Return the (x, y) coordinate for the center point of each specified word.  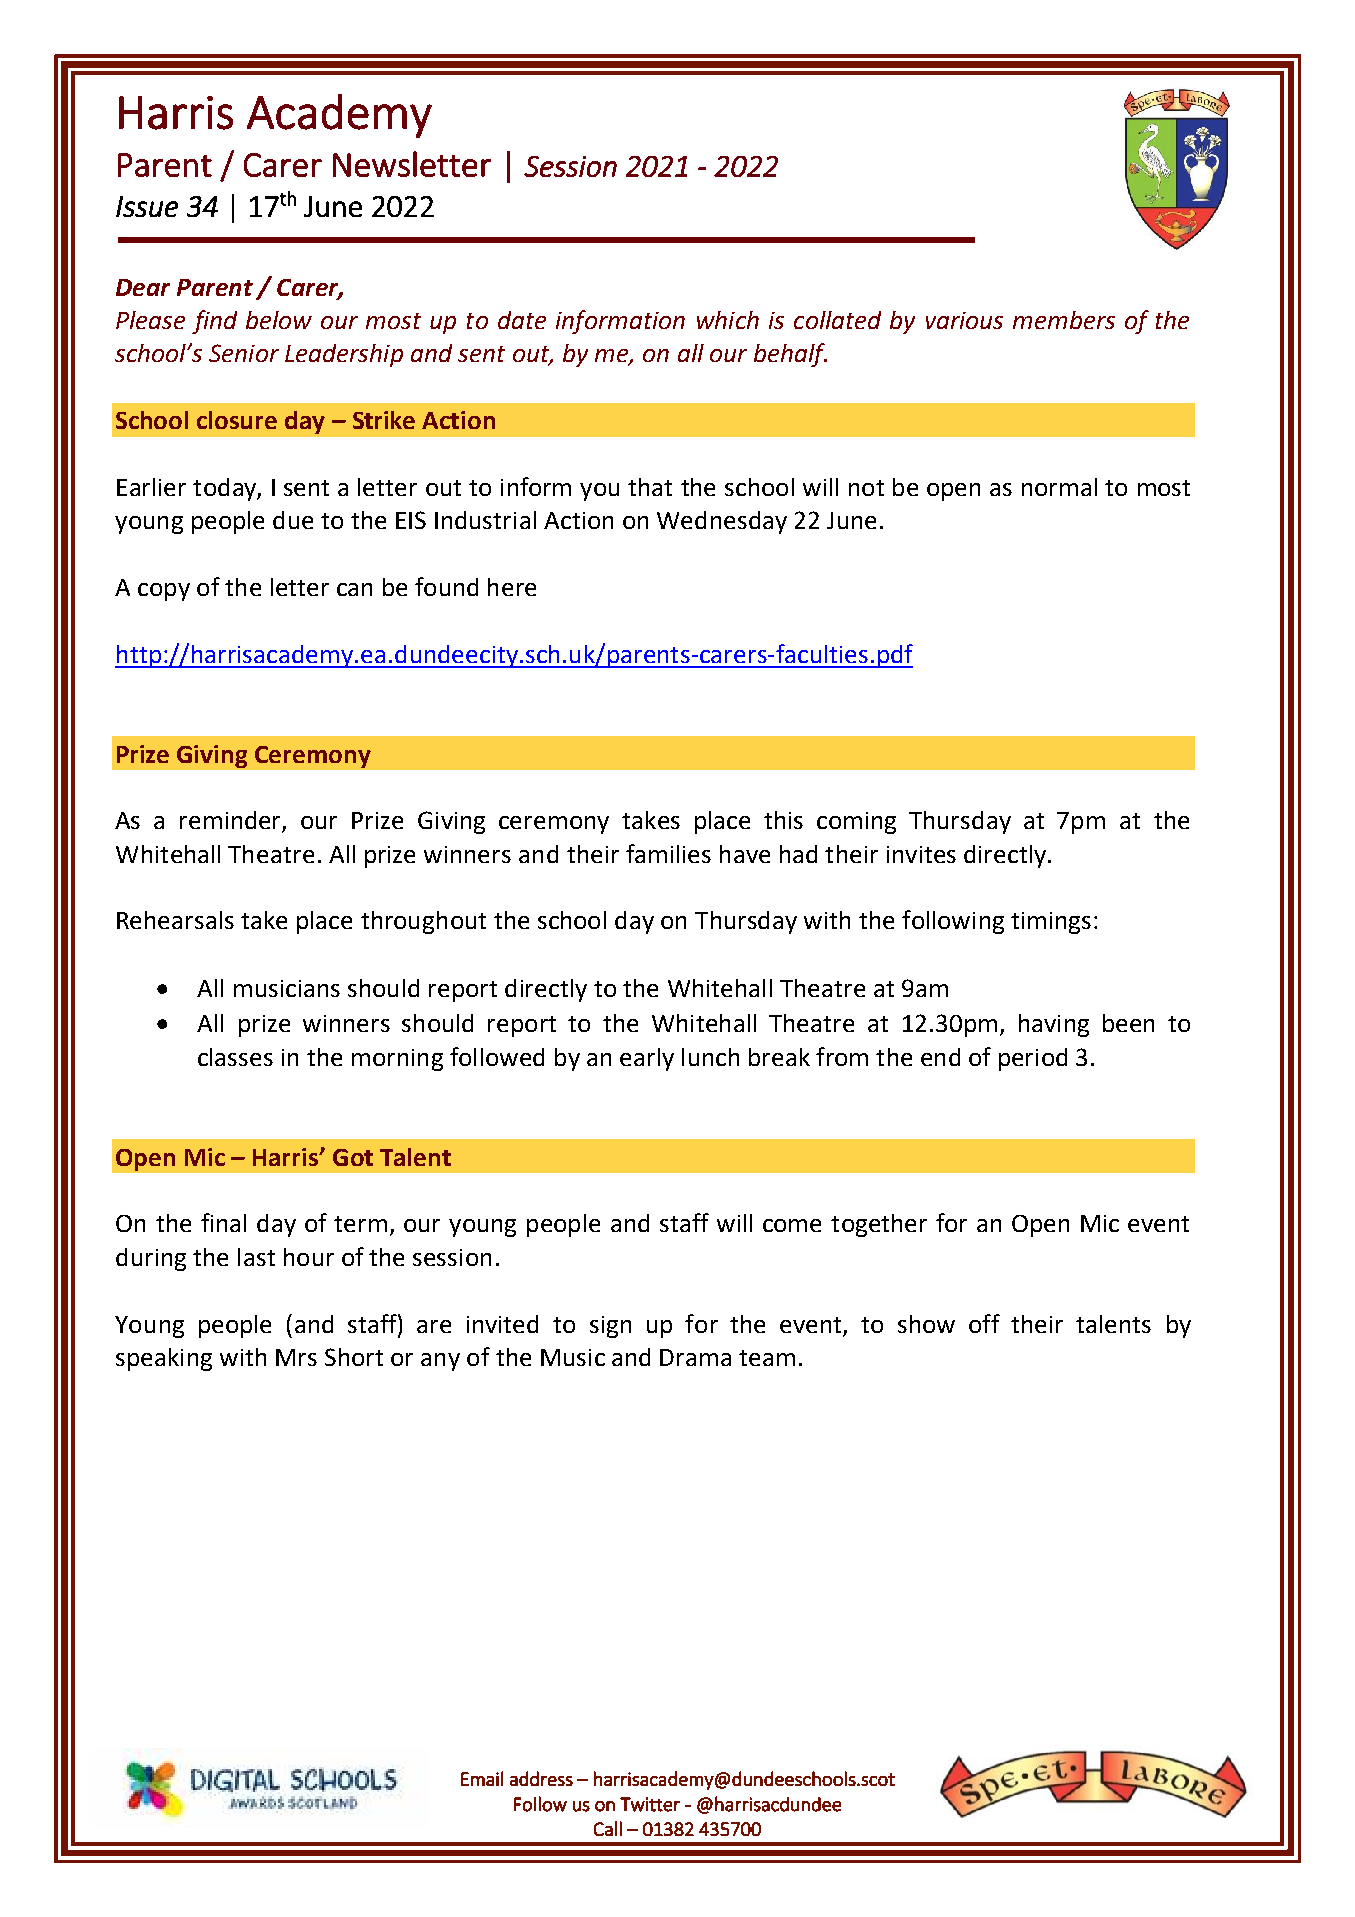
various (964, 320)
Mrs (296, 1357)
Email (482, 1778)
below (279, 320)
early (647, 1059)
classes (235, 1057)
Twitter (650, 1804)
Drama (695, 1357)
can (354, 589)
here (512, 587)
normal (1059, 487)
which (728, 320)
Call (608, 1828)
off (984, 1323)
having (1054, 1025)
